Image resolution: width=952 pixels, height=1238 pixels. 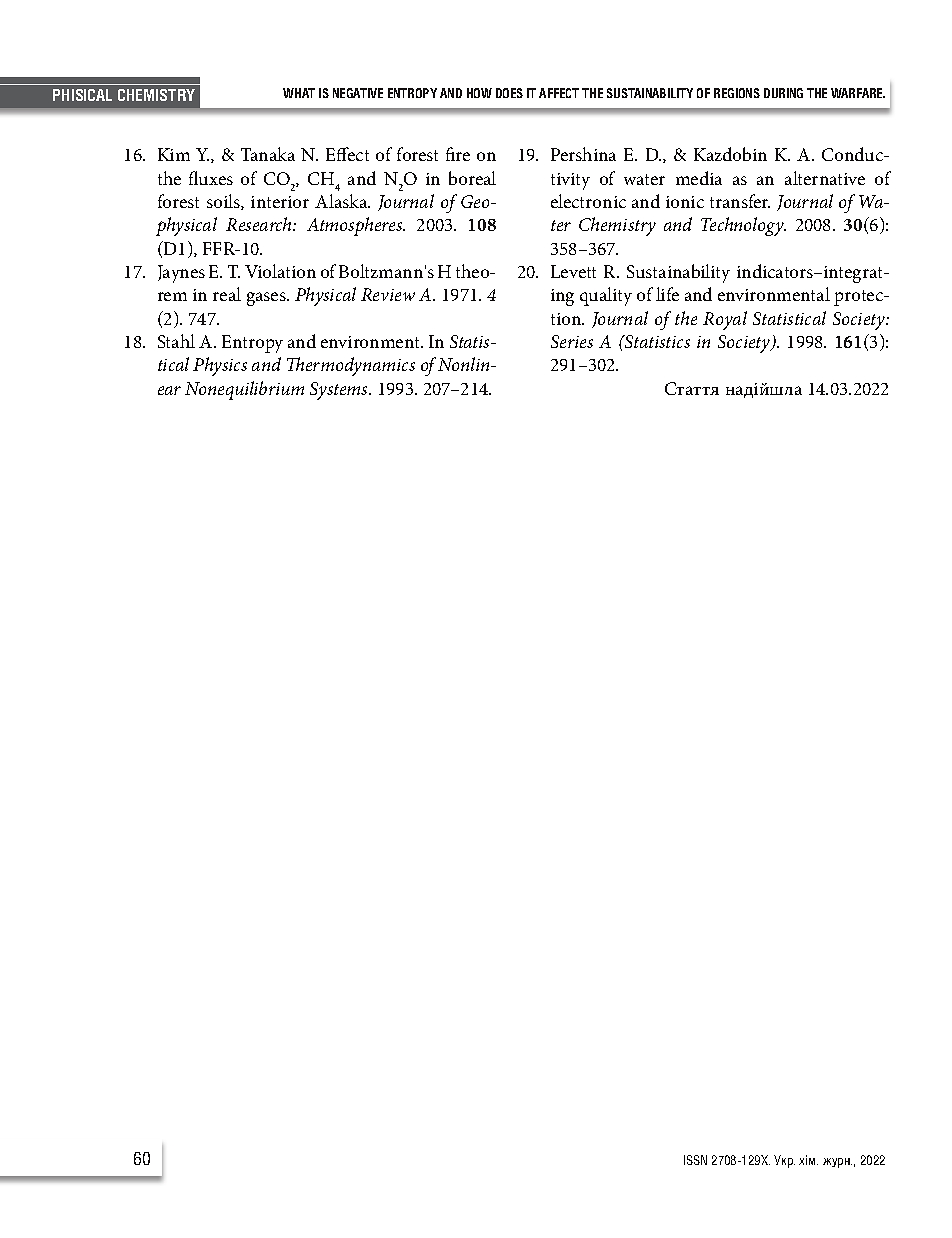 I want to click on Technology, so click(x=743, y=226).
